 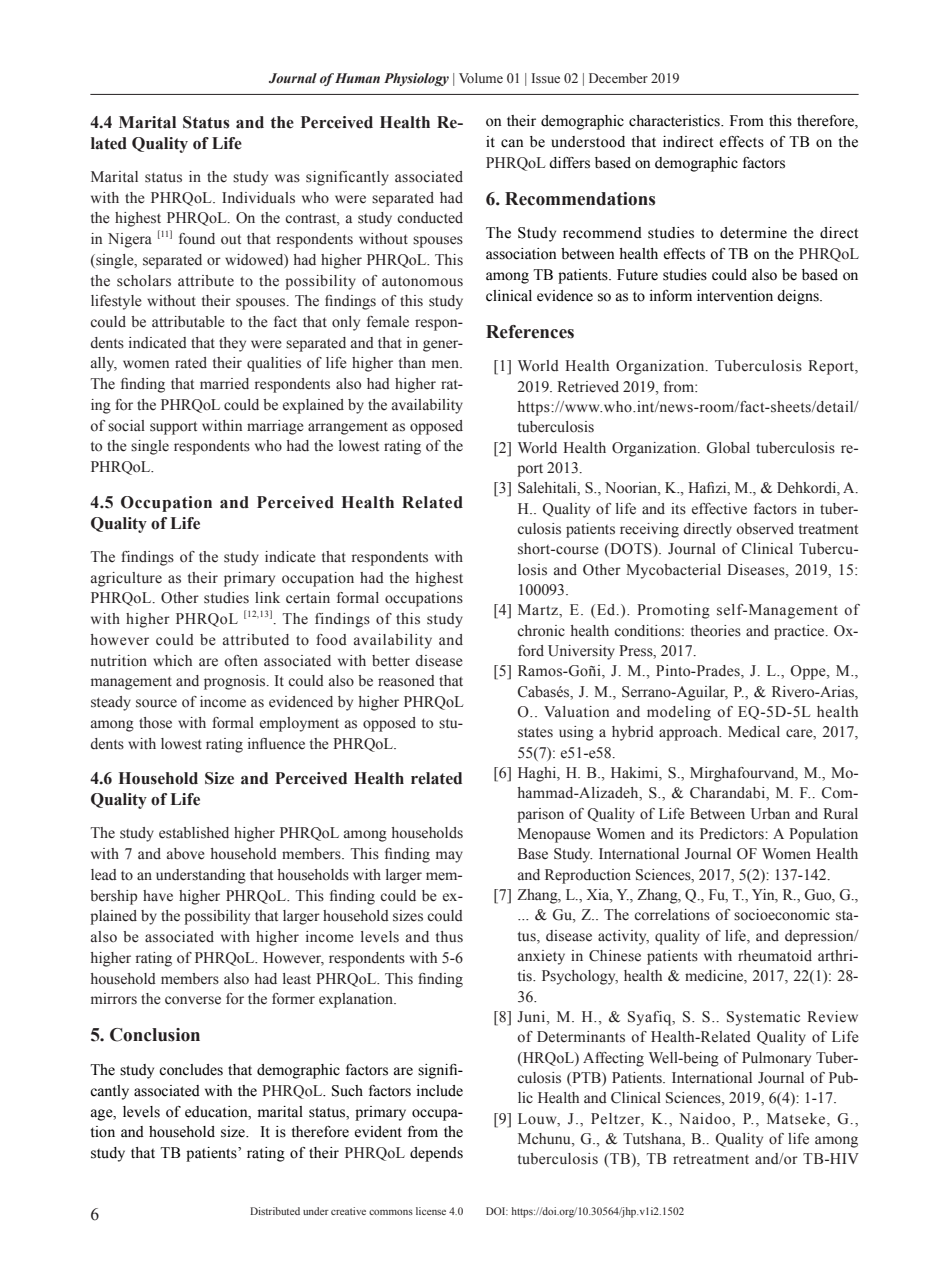 I want to click on Pulmonary, so click(x=776, y=1059).
